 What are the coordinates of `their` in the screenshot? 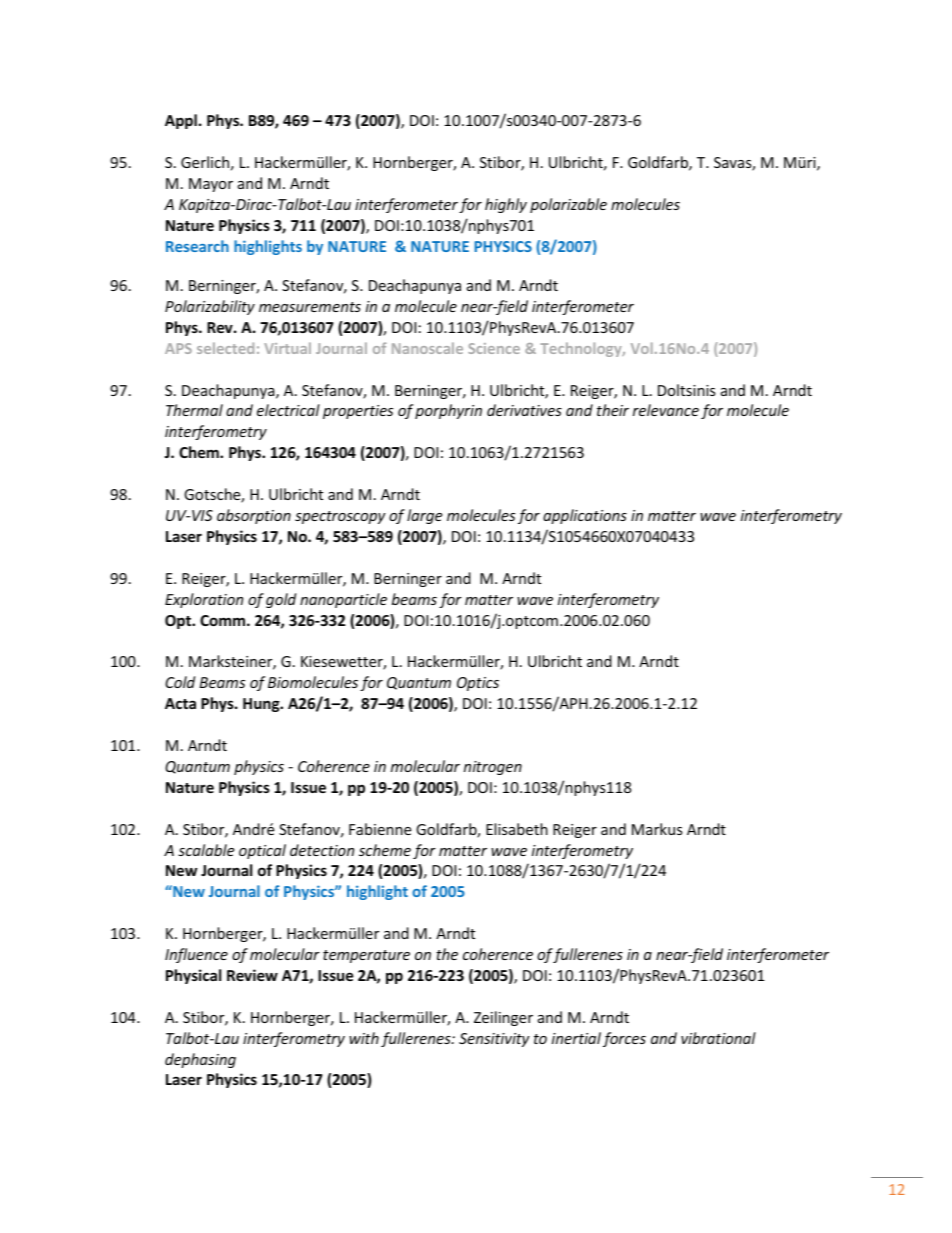 It's located at (613, 410).
